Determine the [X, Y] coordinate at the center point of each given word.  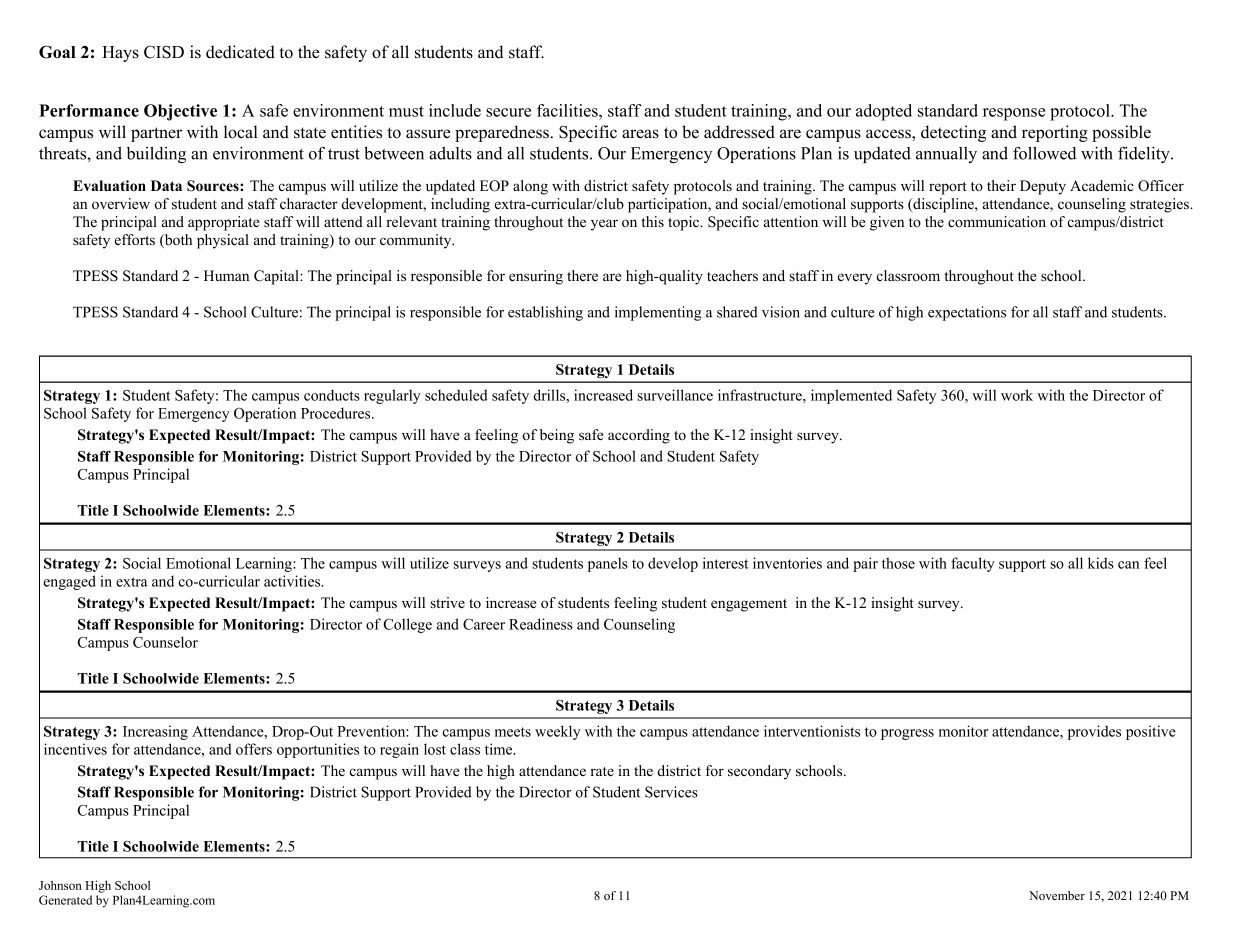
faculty [973, 564]
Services [671, 792]
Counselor [165, 642]
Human [226, 275]
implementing [658, 313]
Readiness [541, 624]
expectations [967, 313]
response [1014, 114]
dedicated [240, 52]
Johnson [60, 885]
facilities [568, 110]
